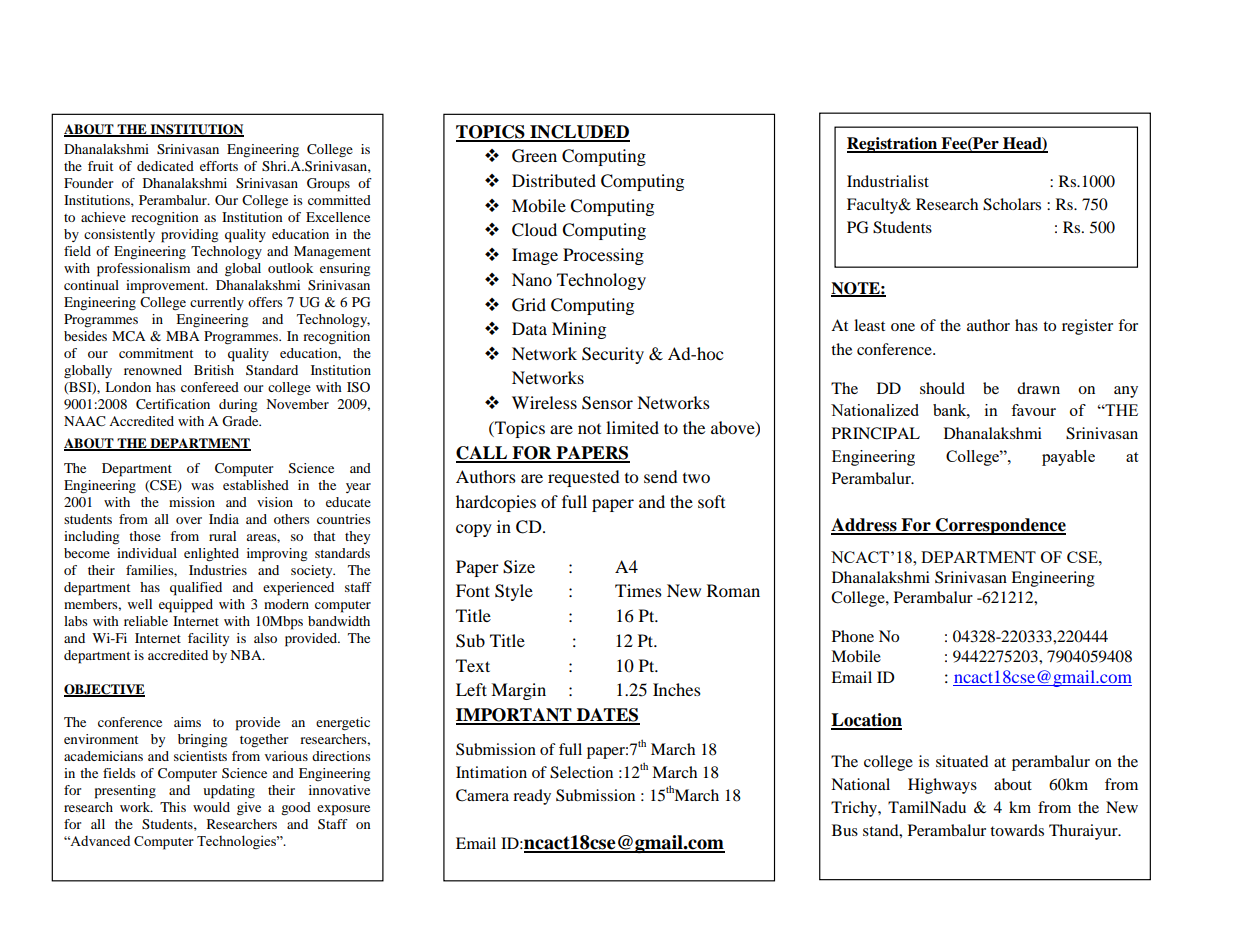  Describe the element at coordinates (196, 589) in the screenshot. I see `qualified` at that location.
